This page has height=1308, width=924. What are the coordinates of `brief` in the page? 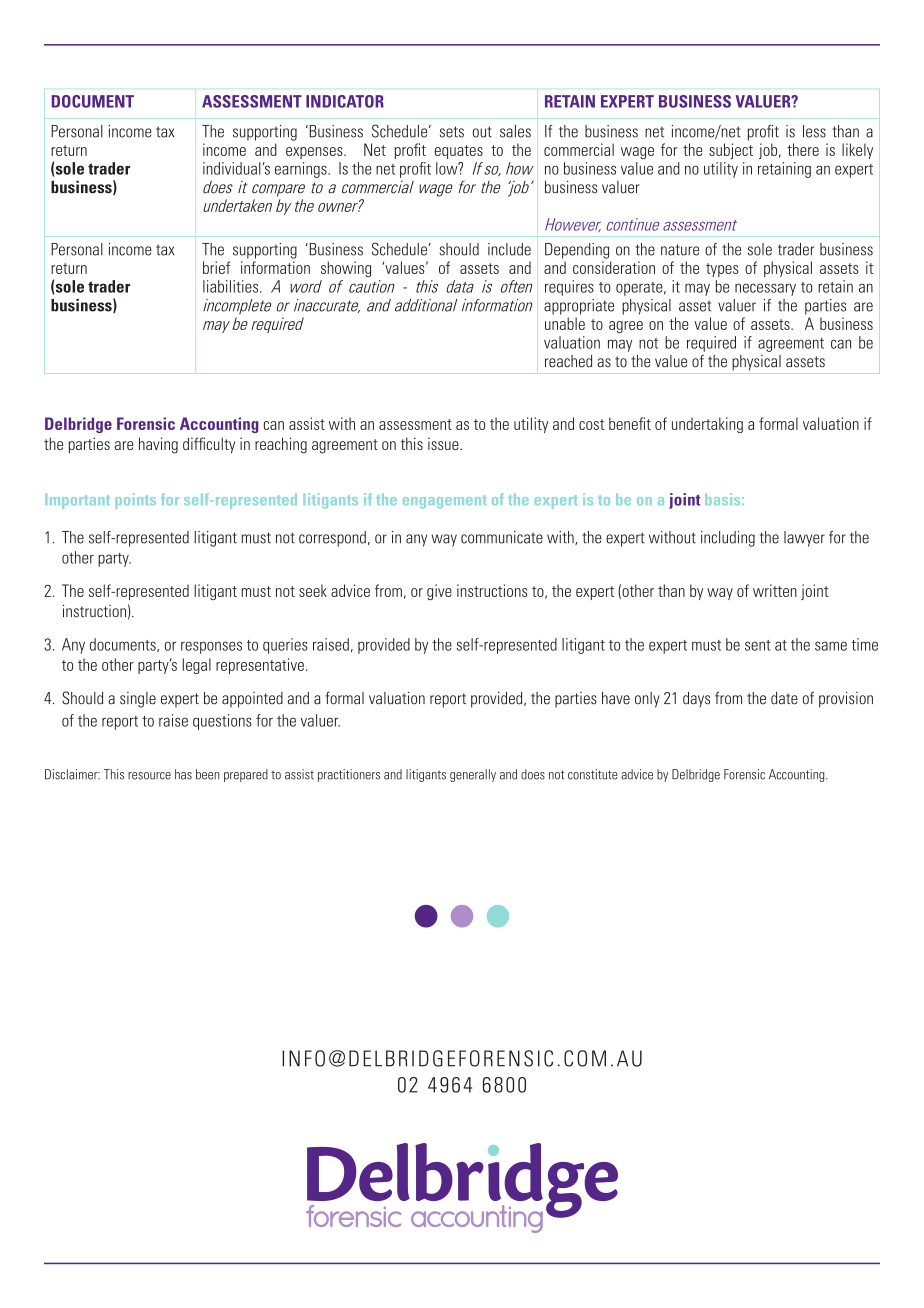 It's located at (216, 267).
